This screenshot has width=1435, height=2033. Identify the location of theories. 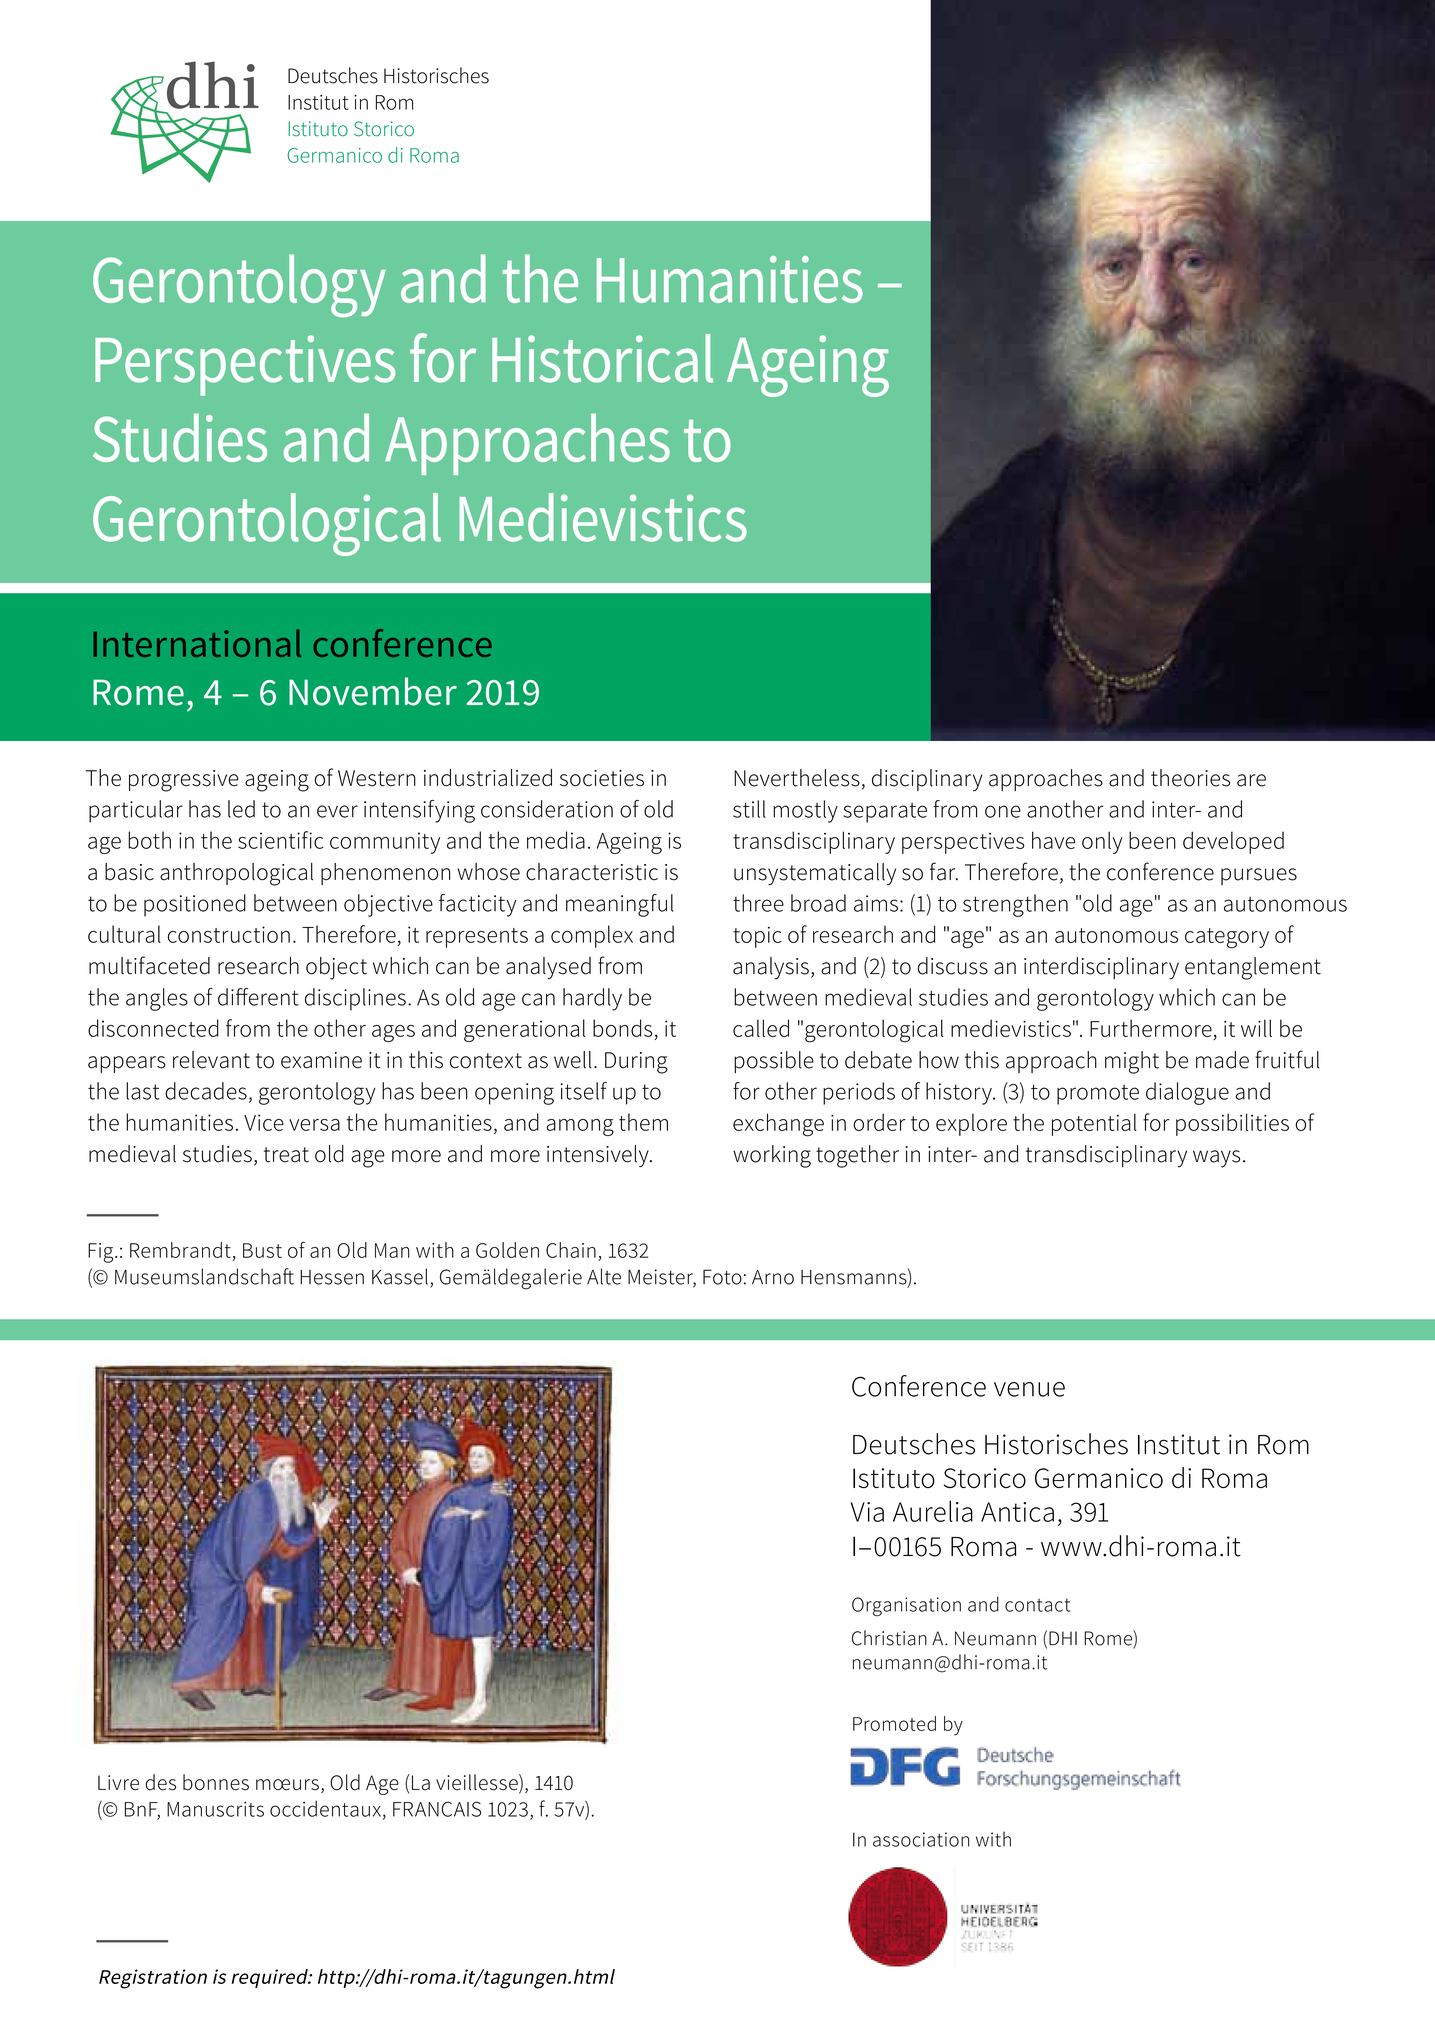
(1190, 778).
